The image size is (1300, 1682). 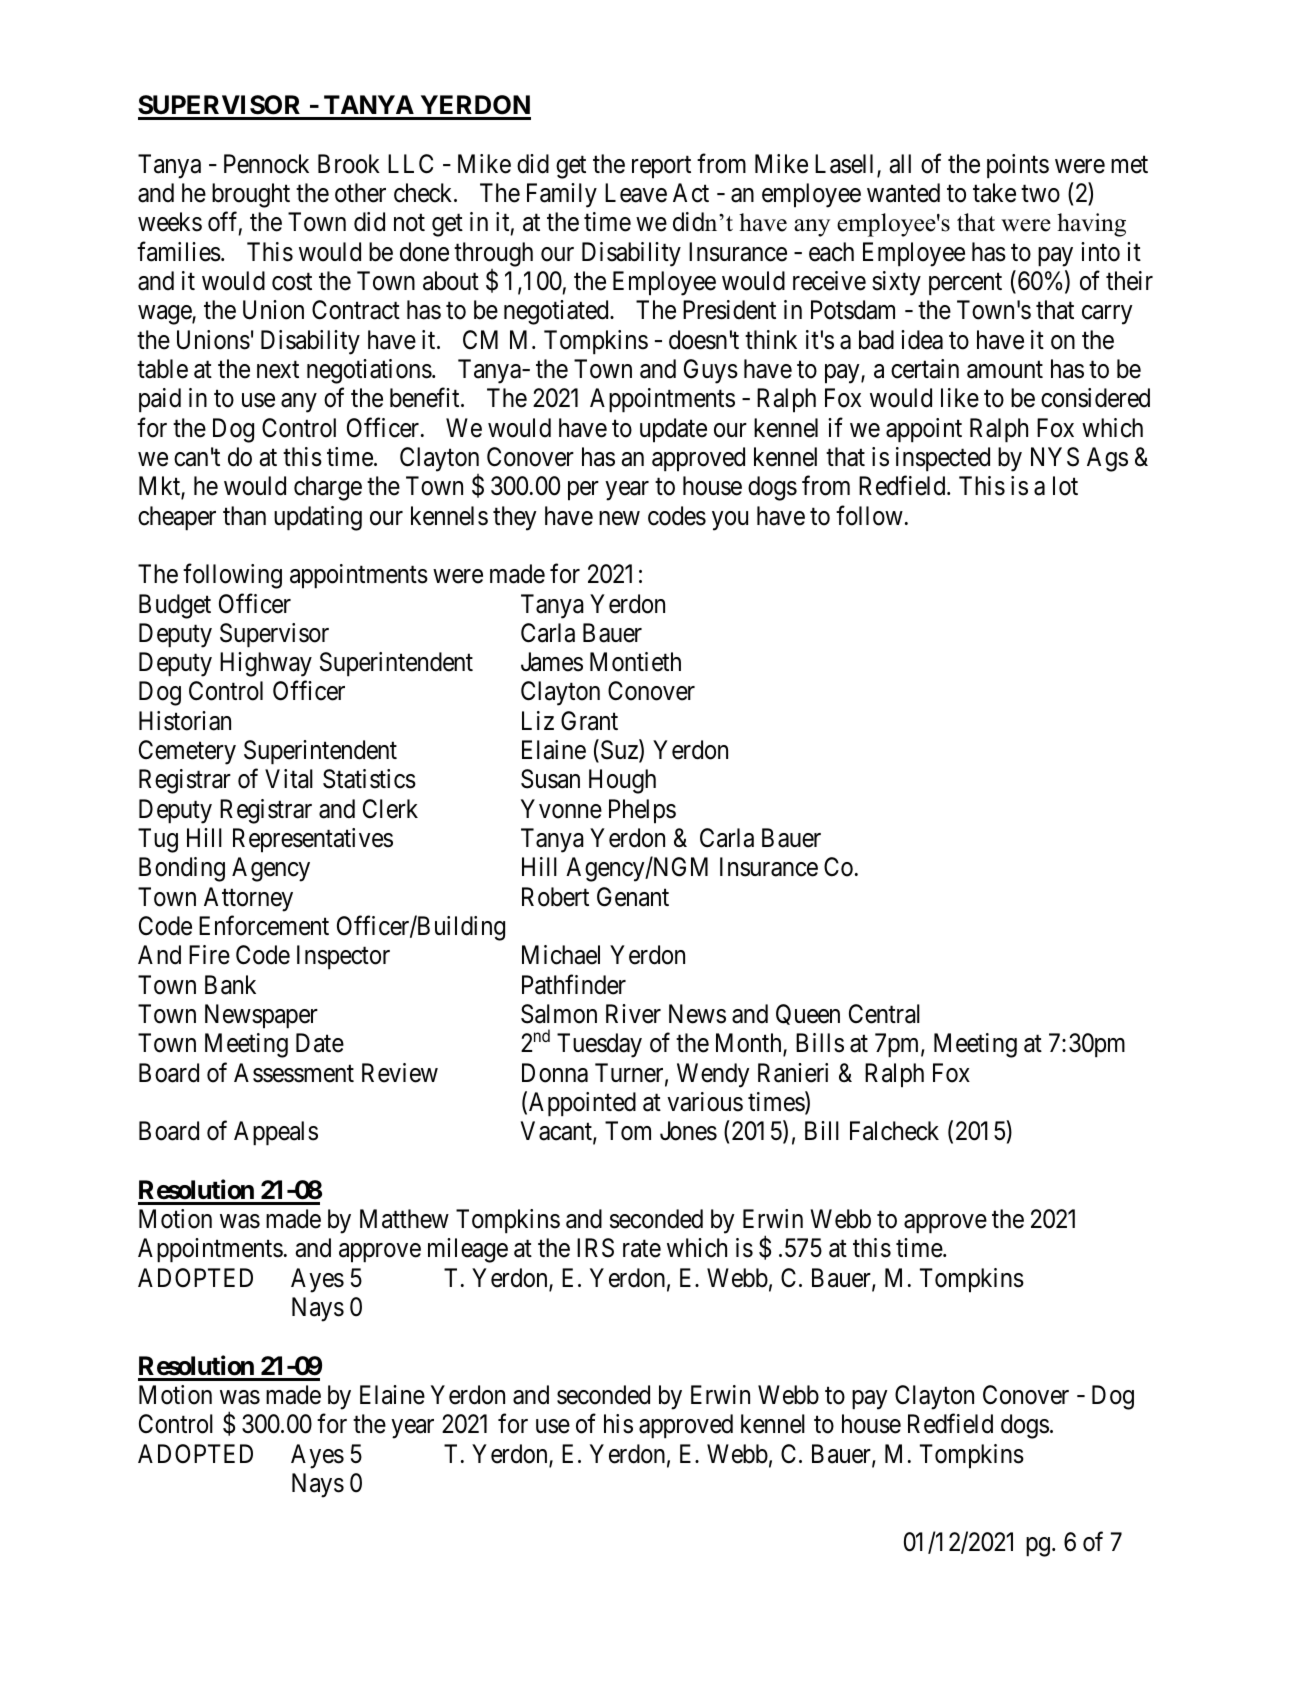 What do you see at coordinates (328, 488) in the screenshot?
I see `charge` at bounding box center [328, 488].
